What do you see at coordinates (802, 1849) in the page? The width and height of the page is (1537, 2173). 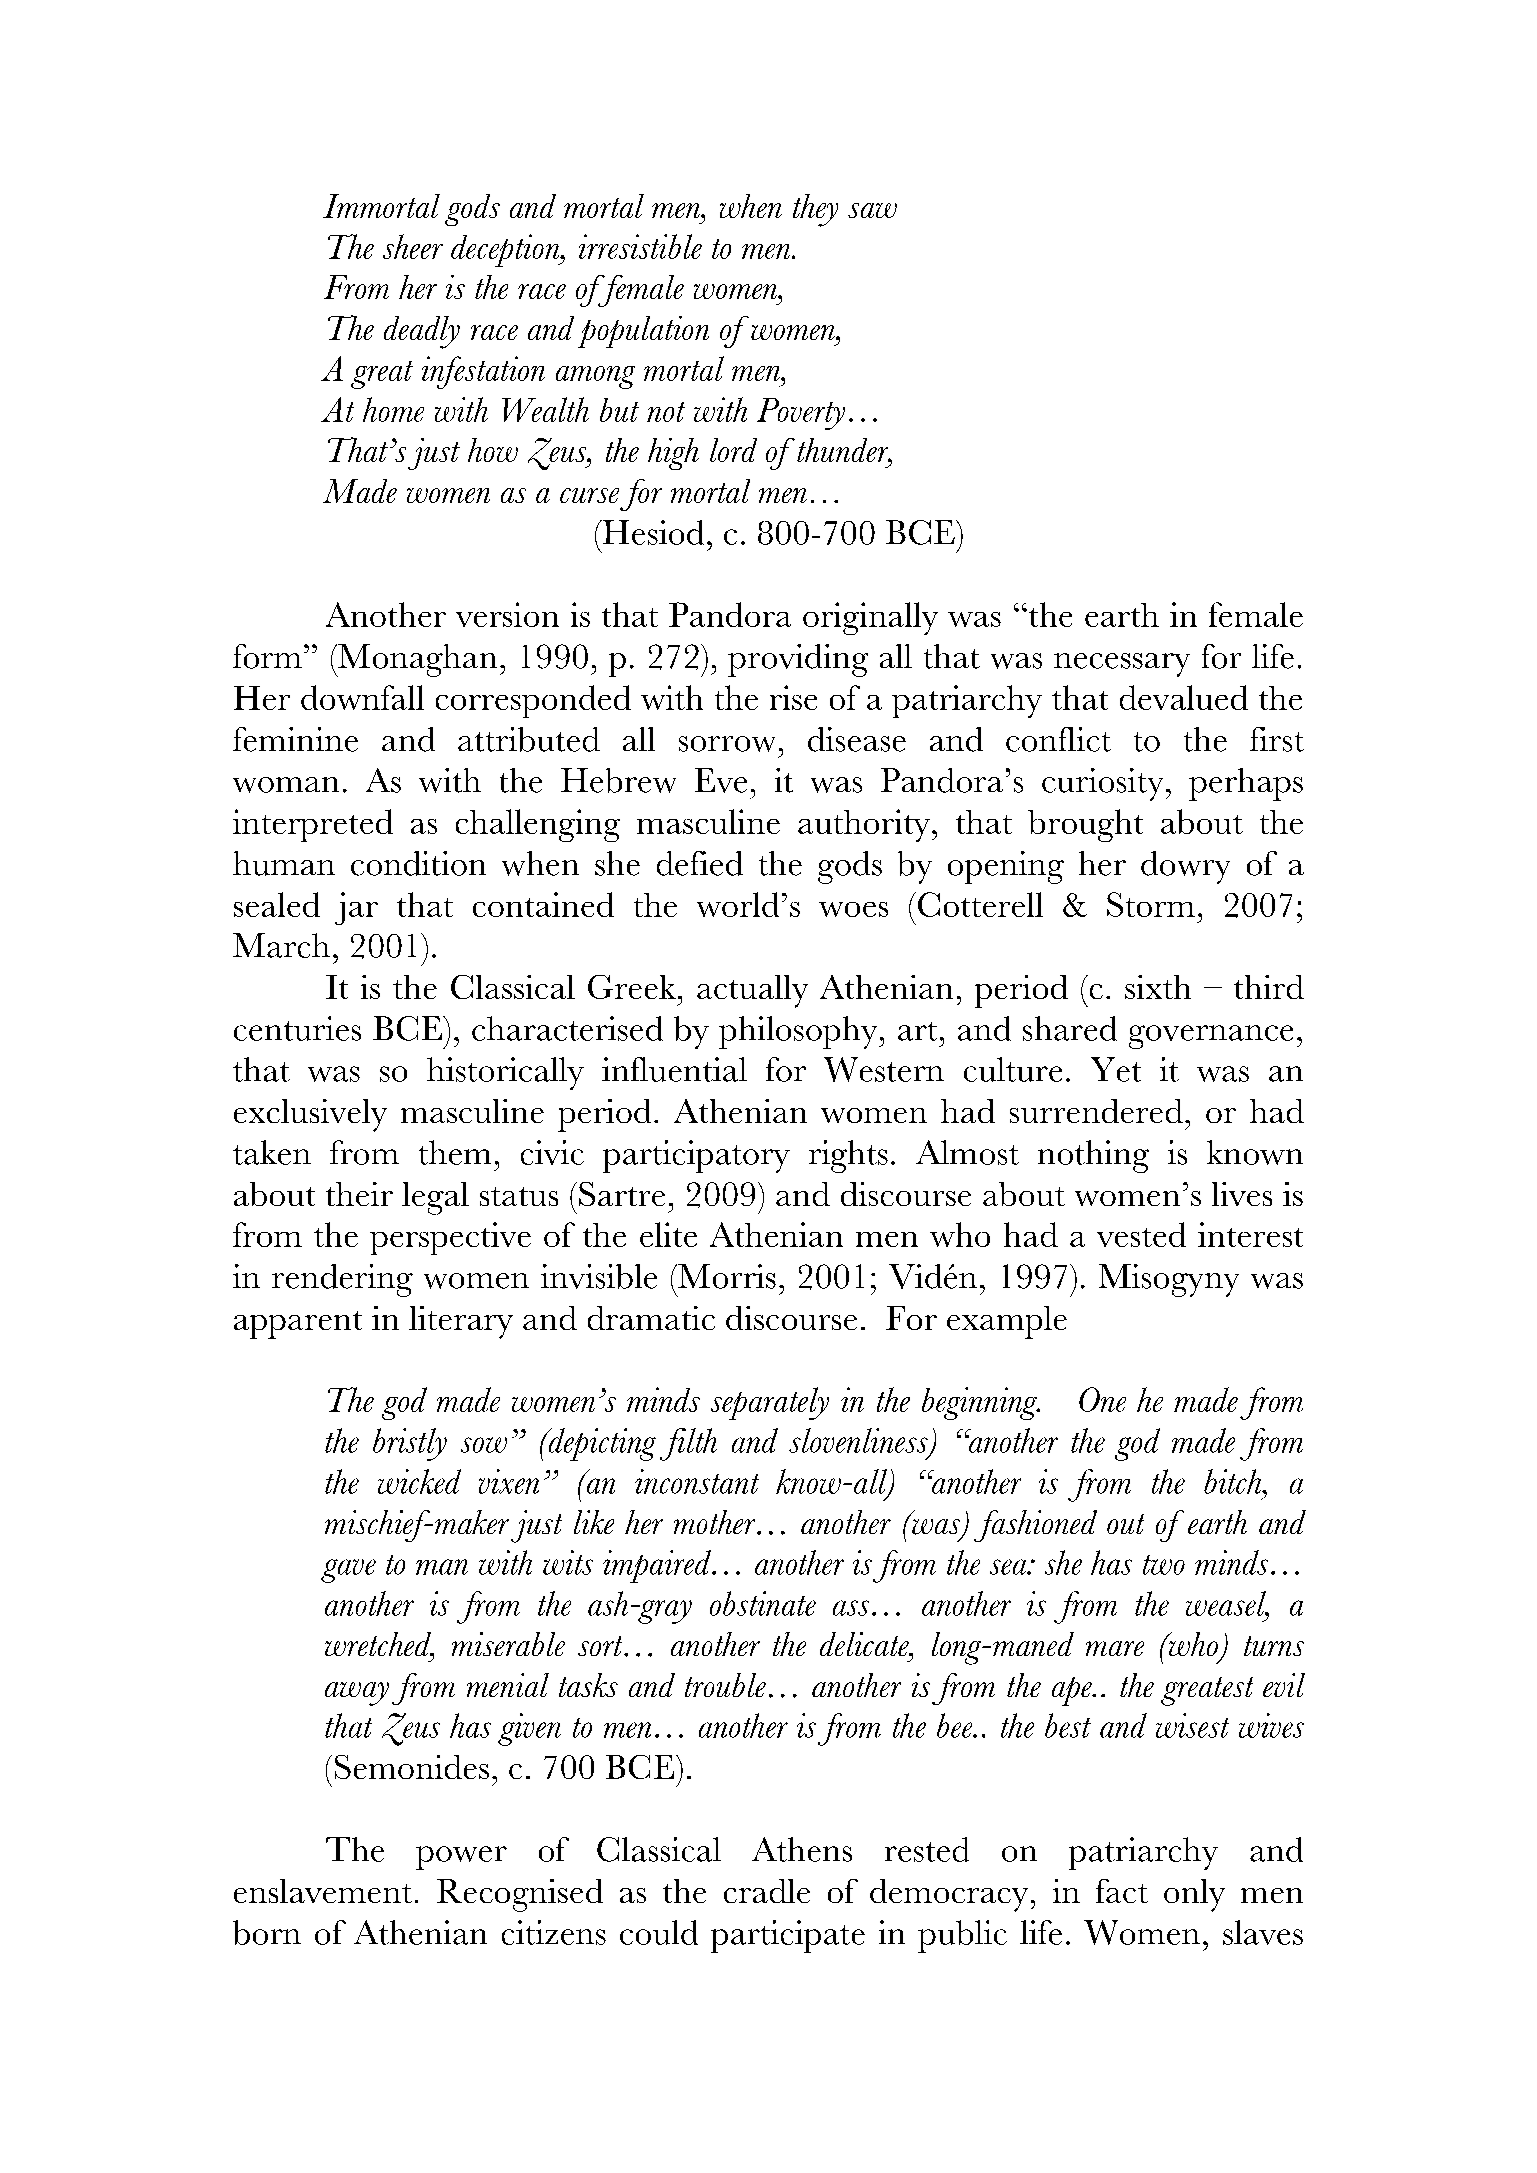 I see `Athens` at bounding box center [802, 1849].
